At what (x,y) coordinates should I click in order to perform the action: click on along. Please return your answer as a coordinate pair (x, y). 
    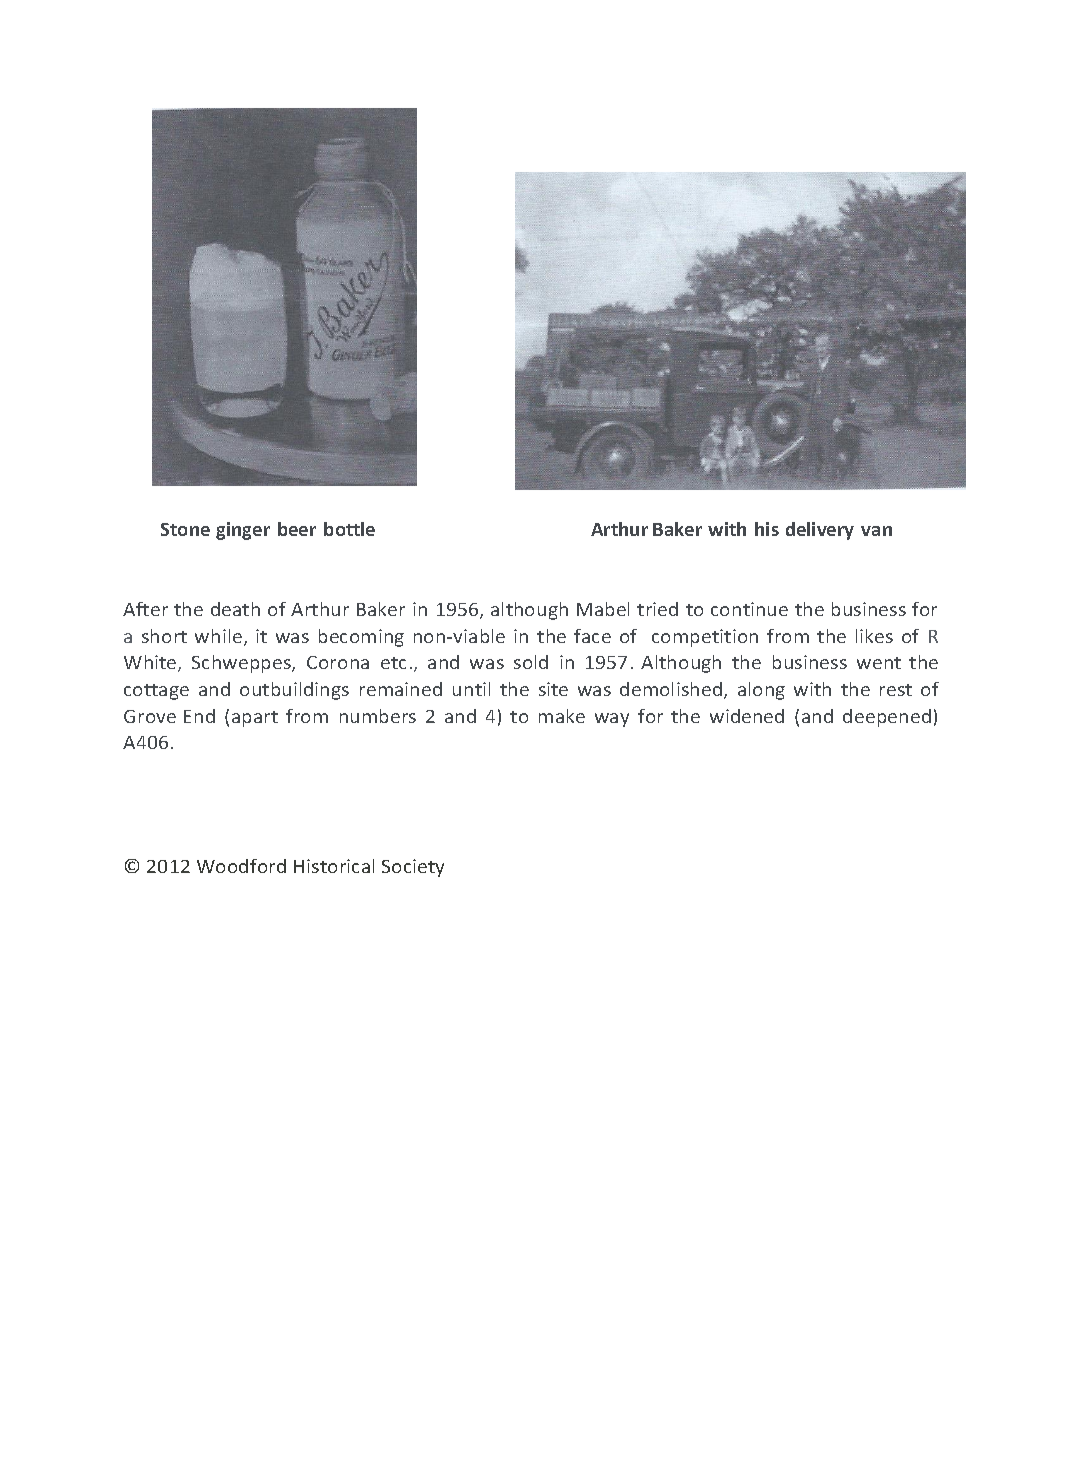
    Looking at the image, I should click on (761, 691).
